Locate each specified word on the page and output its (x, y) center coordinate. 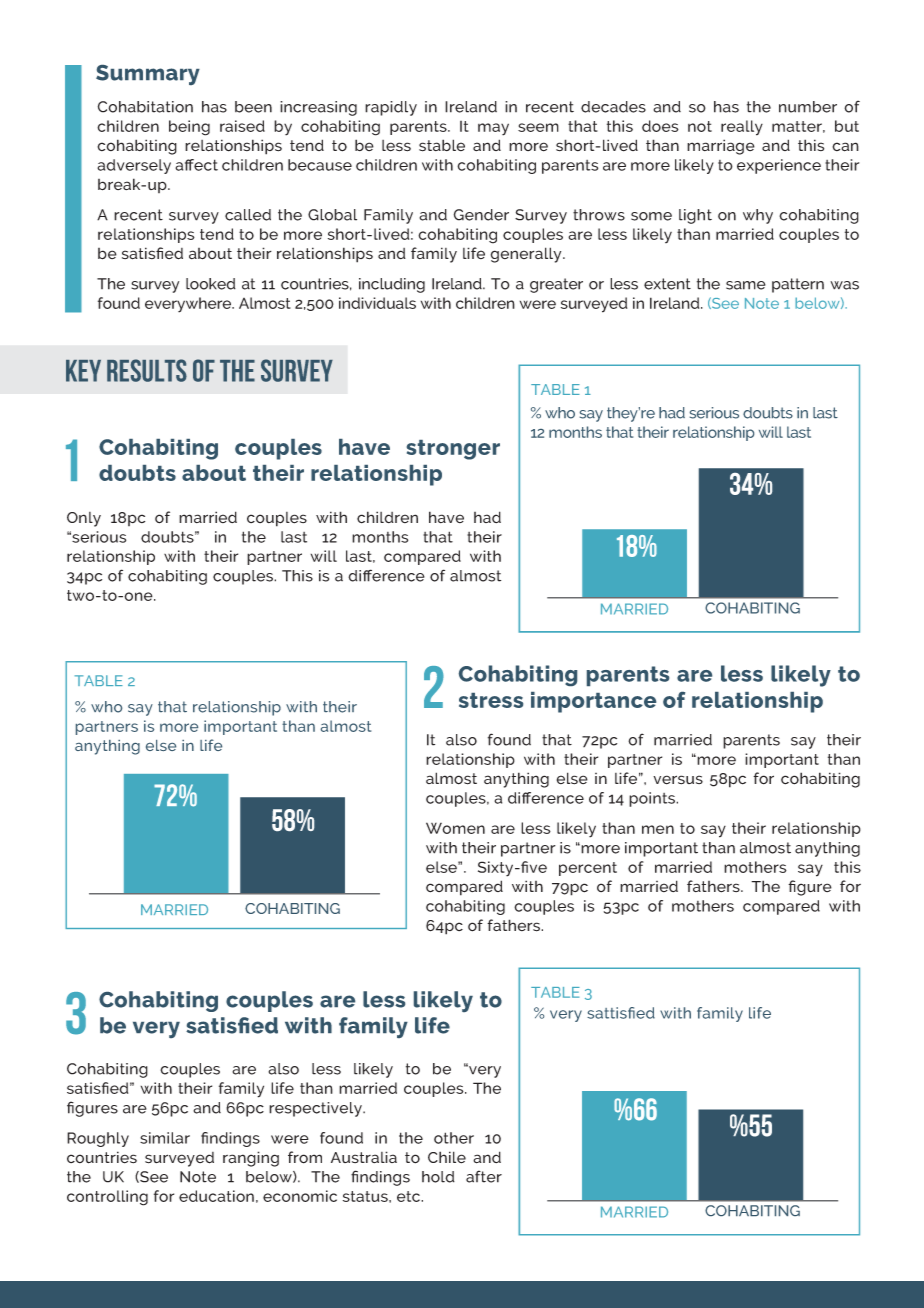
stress (491, 700)
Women (455, 828)
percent (588, 869)
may (493, 129)
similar (165, 1138)
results (147, 370)
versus (678, 780)
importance (593, 702)
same (746, 285)
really (742, 128)
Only (84, 519)
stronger (453, 450)
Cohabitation (145, 107)
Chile (447, 1157)
